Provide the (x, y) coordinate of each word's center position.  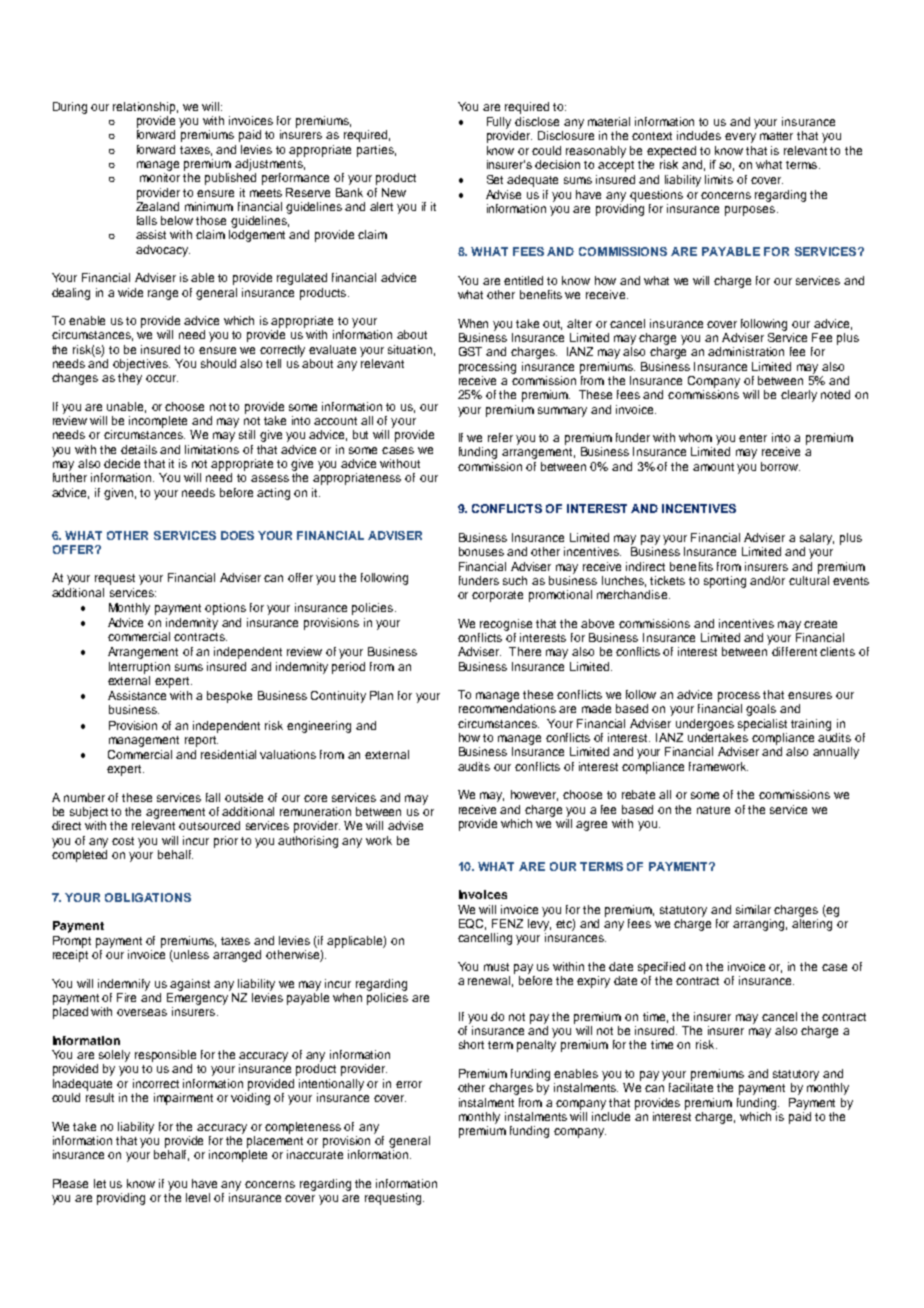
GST (470, 351)
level (198, 1197)
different (794, 651)
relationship (145, 108)
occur (162, 378)
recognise (506, 625)
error (409, 1084)
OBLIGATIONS (148, 897)
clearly (799, 396)
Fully (499, 123)
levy (539, 923)
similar (753, 909)
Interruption (139, 668)
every (740, 138)
